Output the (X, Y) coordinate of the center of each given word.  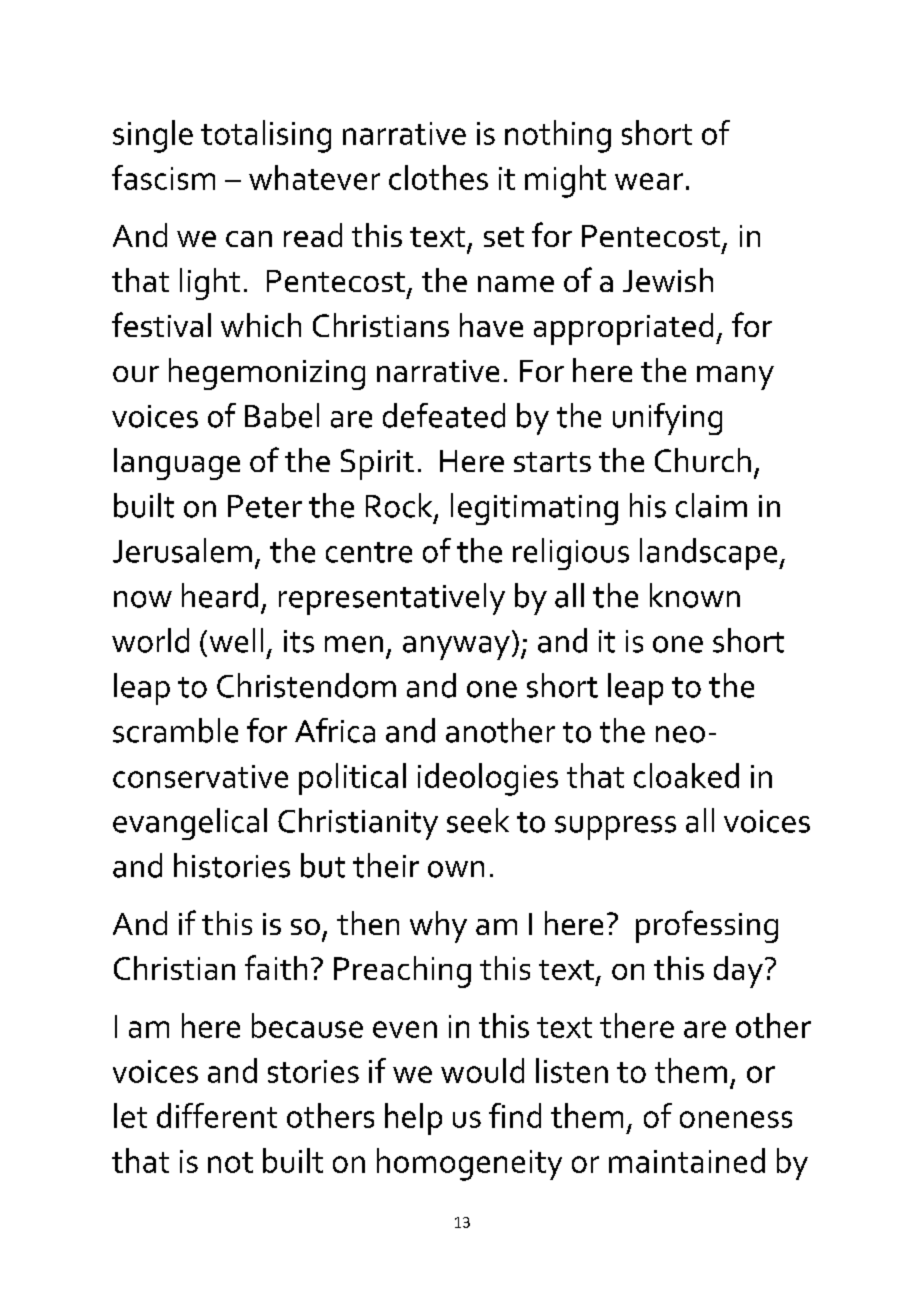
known (695, 595)
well (236, 640)
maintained (687, 1160)
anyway (456, 648)
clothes (438, 177)
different (217, 1115)
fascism (163, 177)
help (413, 1119)
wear (649, 181)
